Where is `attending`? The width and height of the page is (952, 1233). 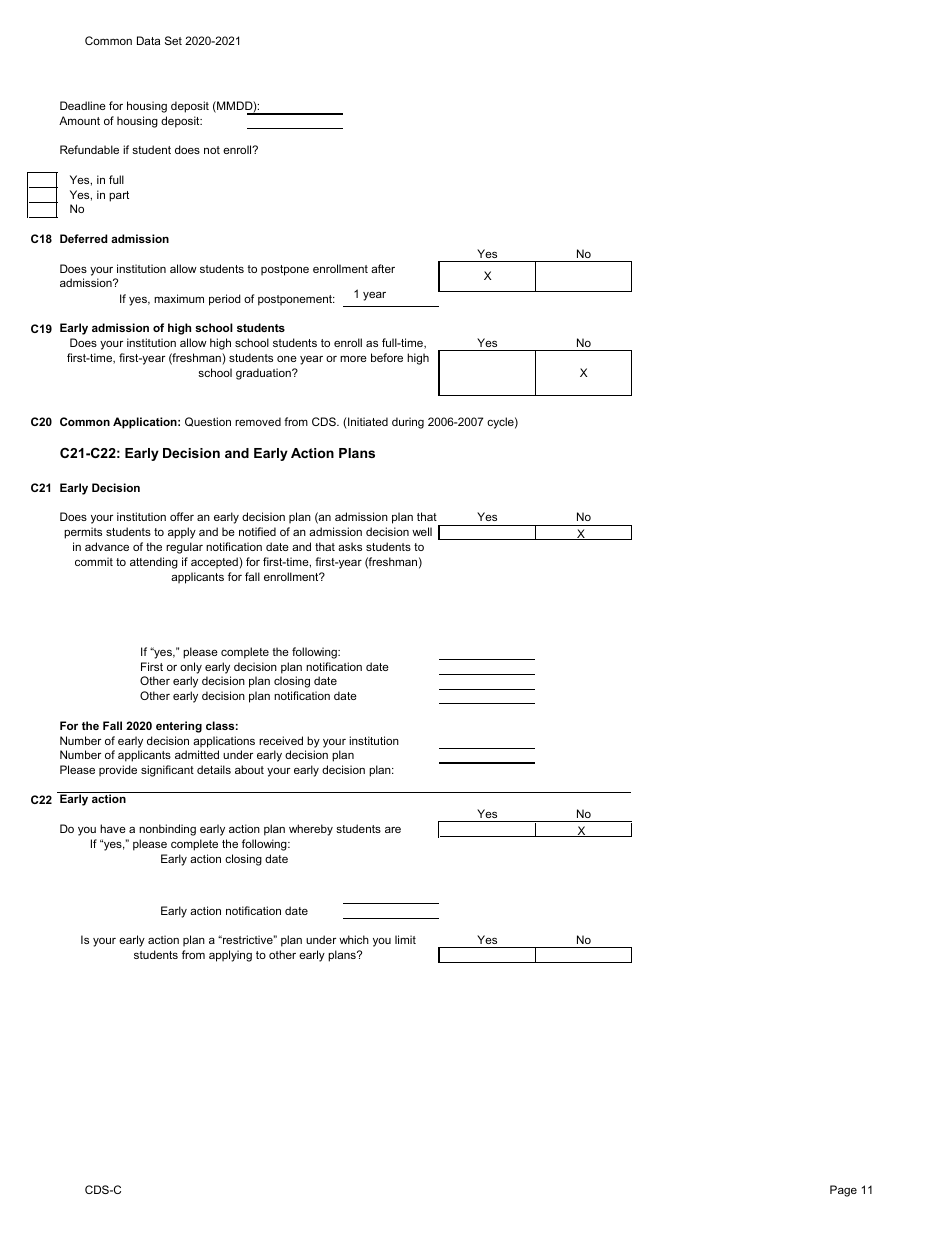 attending is located at coordinates (154, 563).
